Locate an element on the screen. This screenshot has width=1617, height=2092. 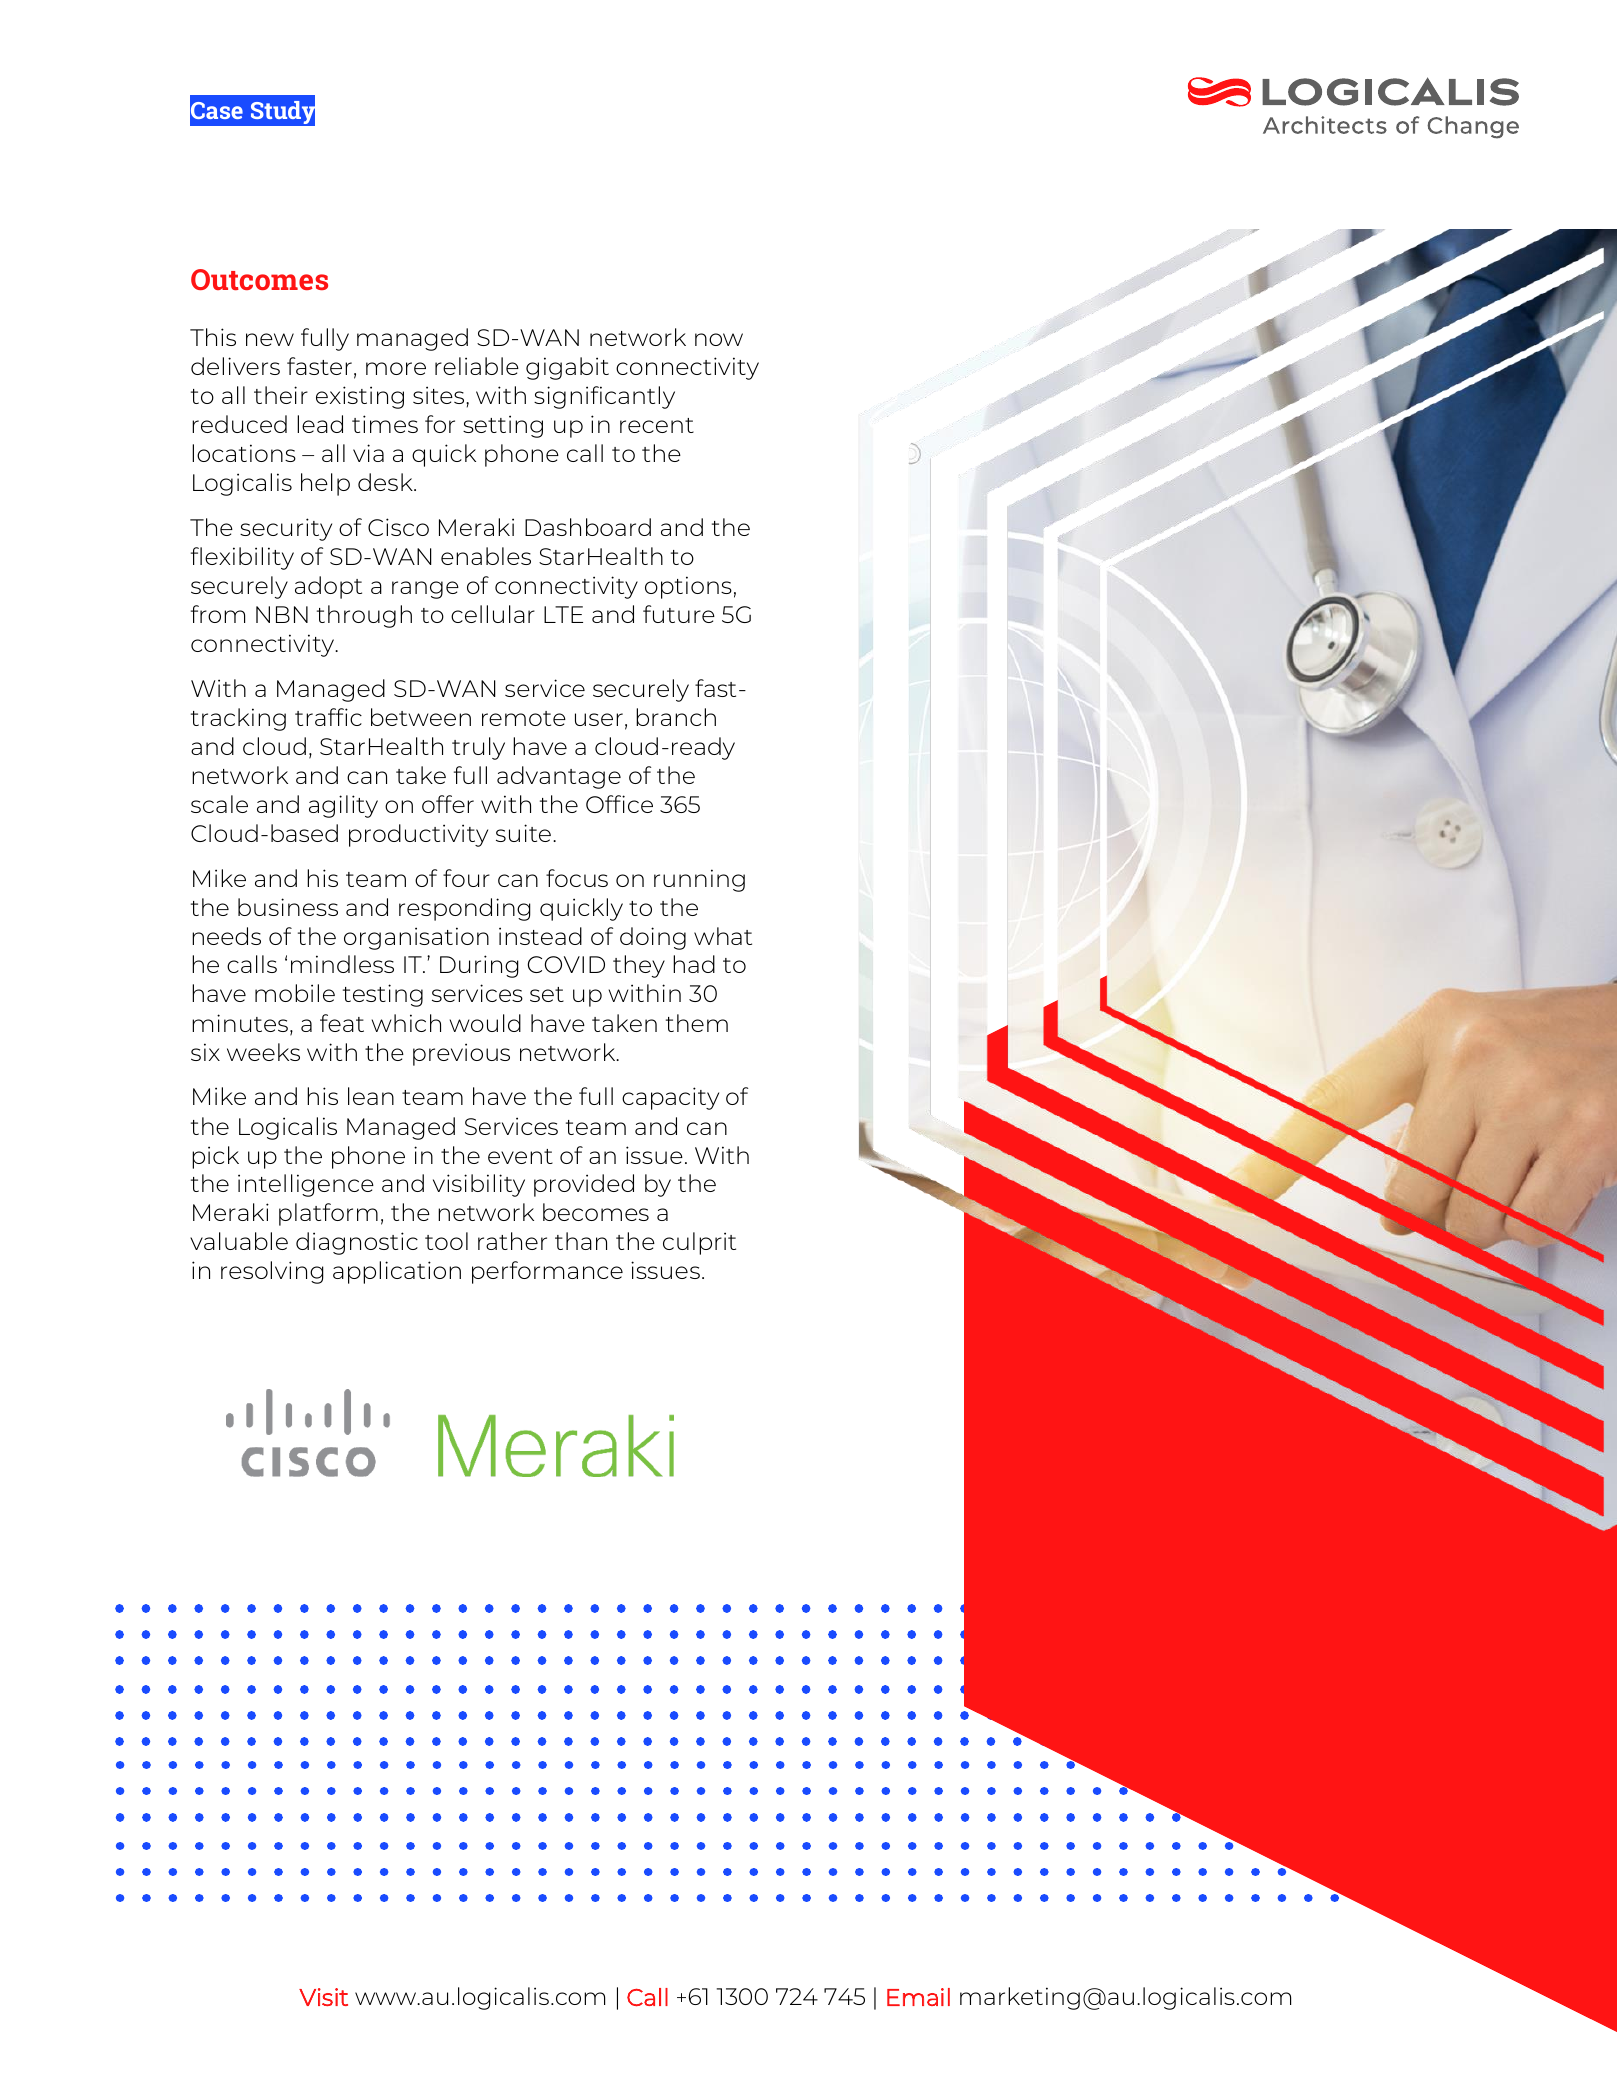
Visit is located at coordinates (323, 1997).
